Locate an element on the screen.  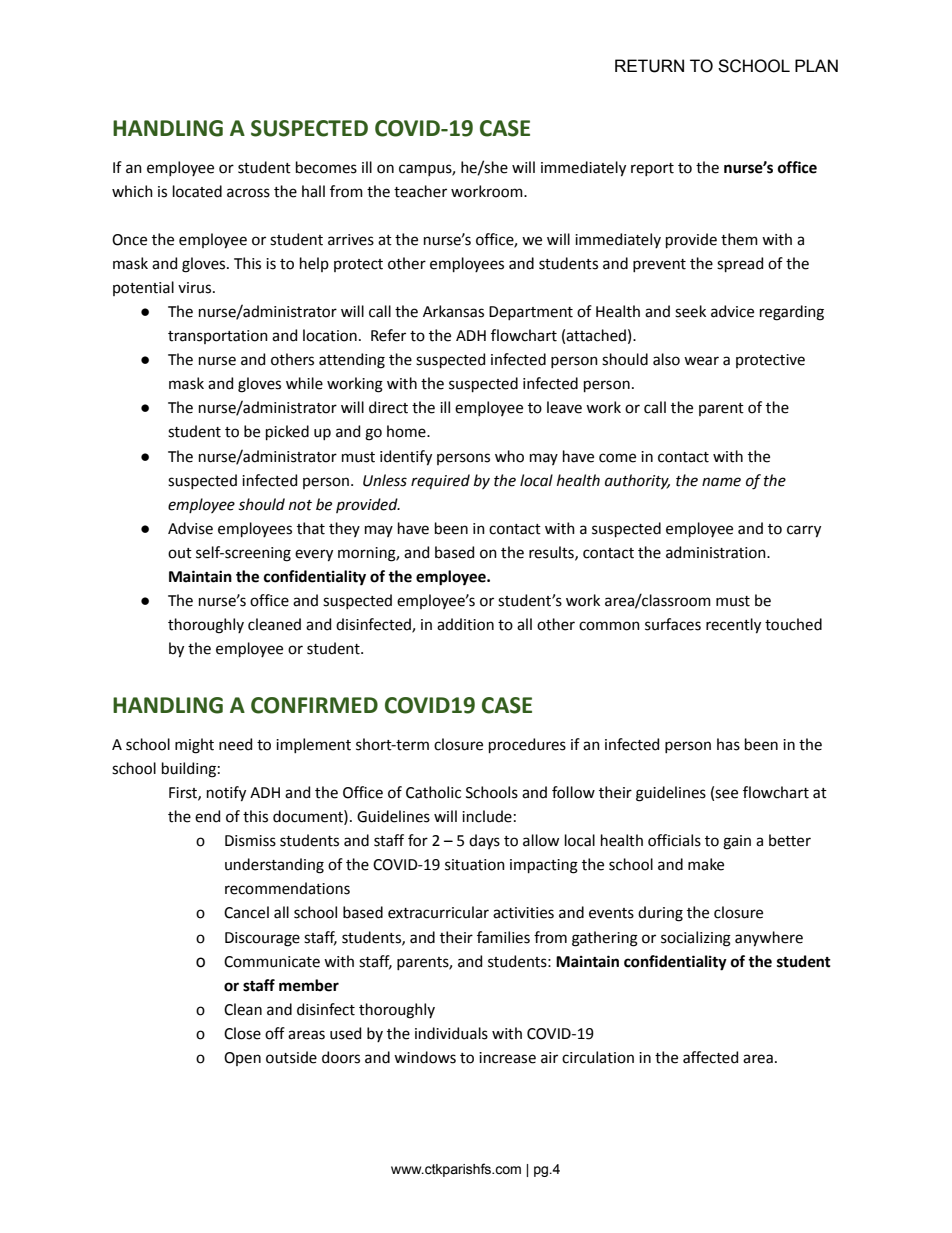
virus is located at coordinates (196, 288).
